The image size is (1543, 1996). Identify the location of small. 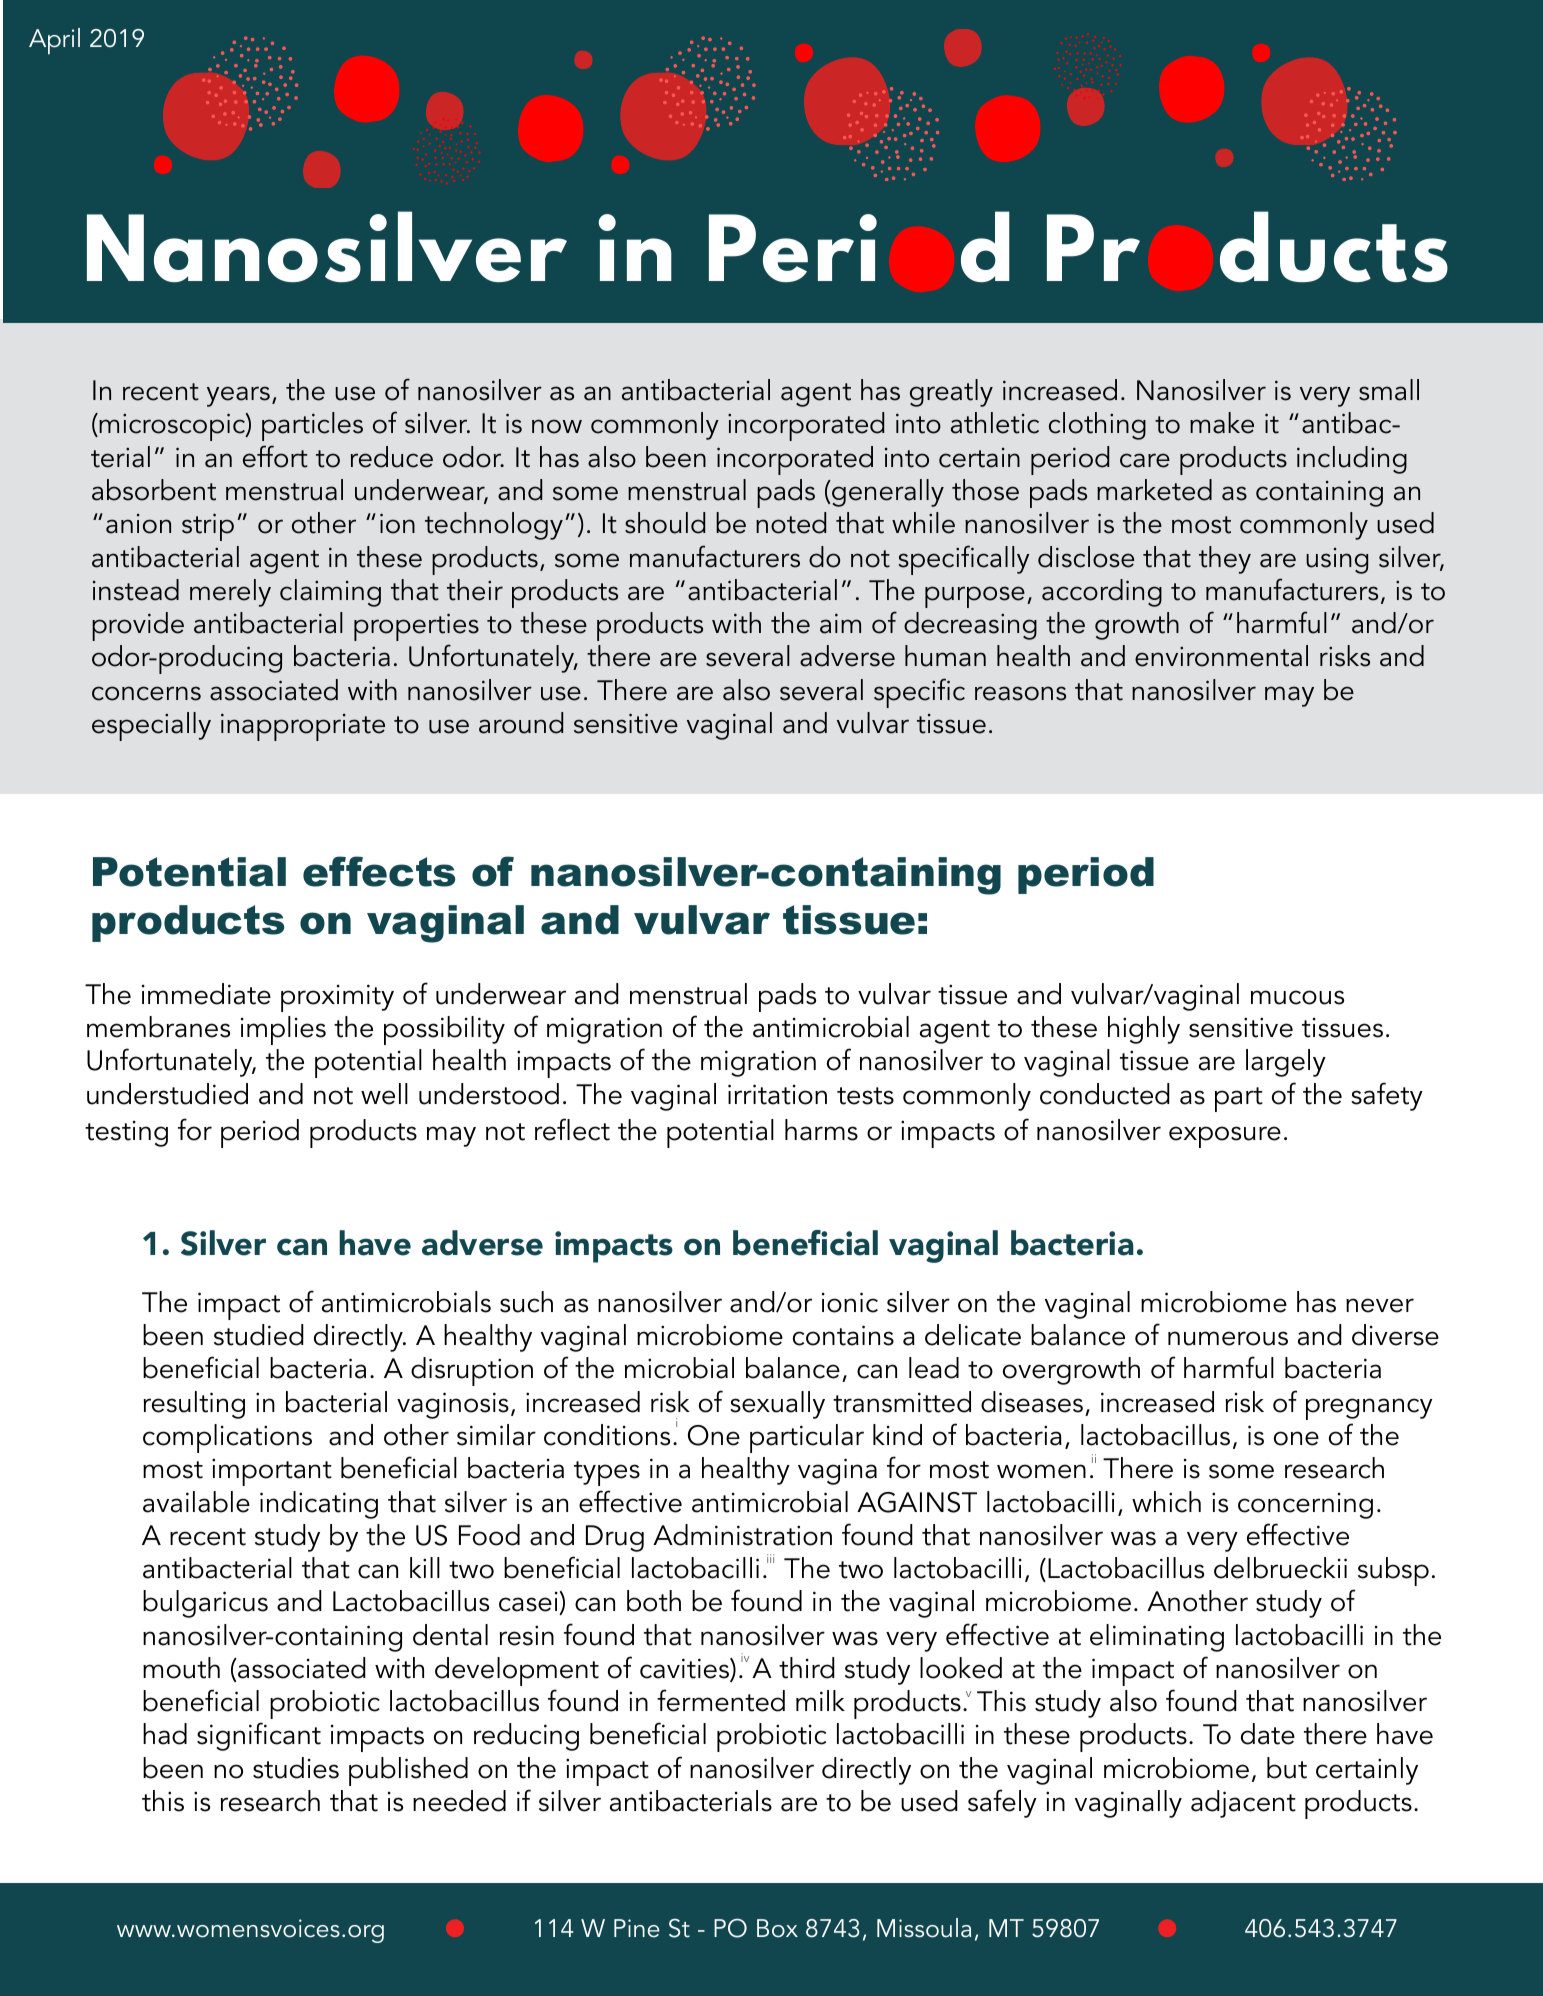
(1389, 390).
